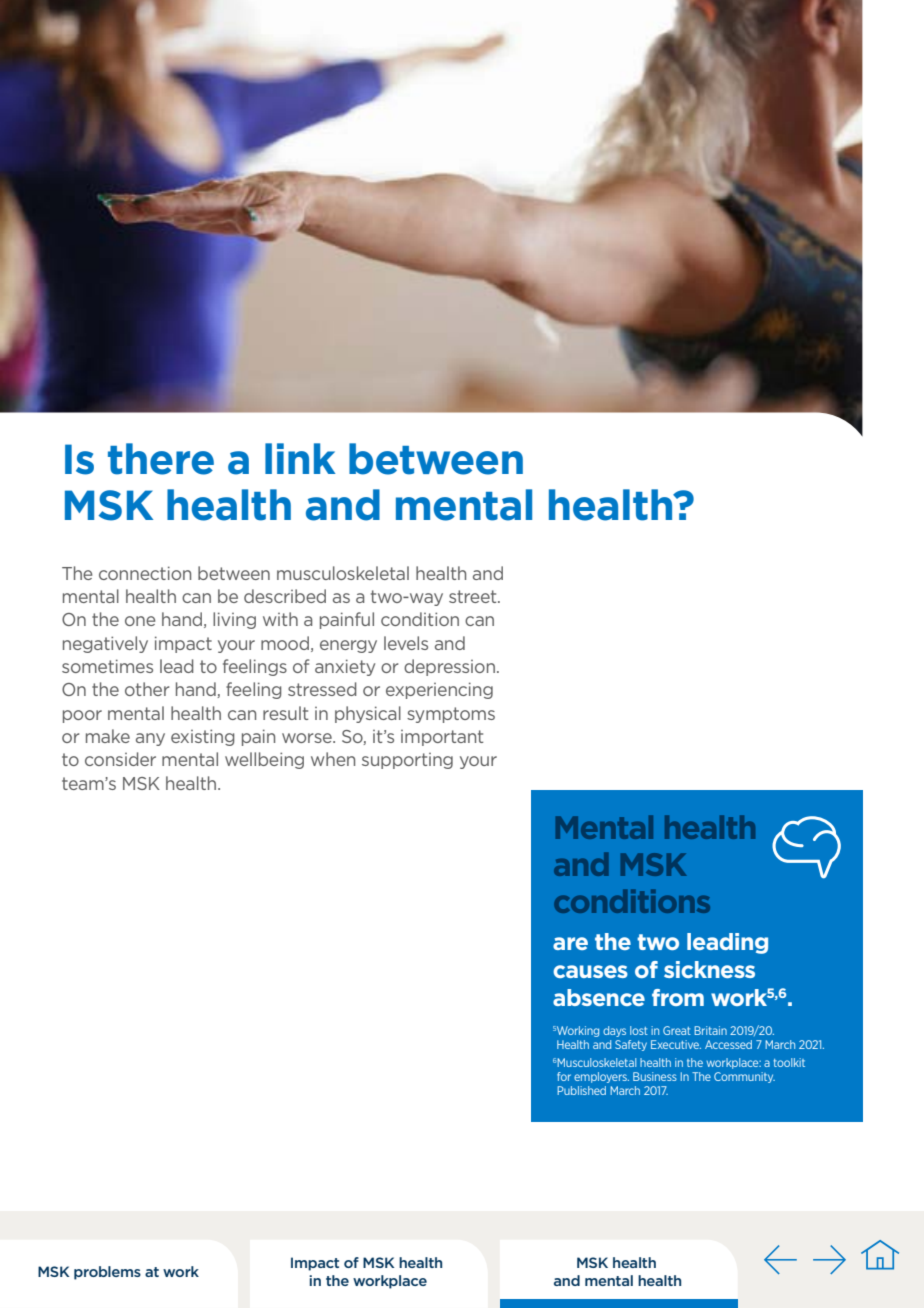 The image size is (924, 1308). I want to click on problems, so click(107, 1273).
